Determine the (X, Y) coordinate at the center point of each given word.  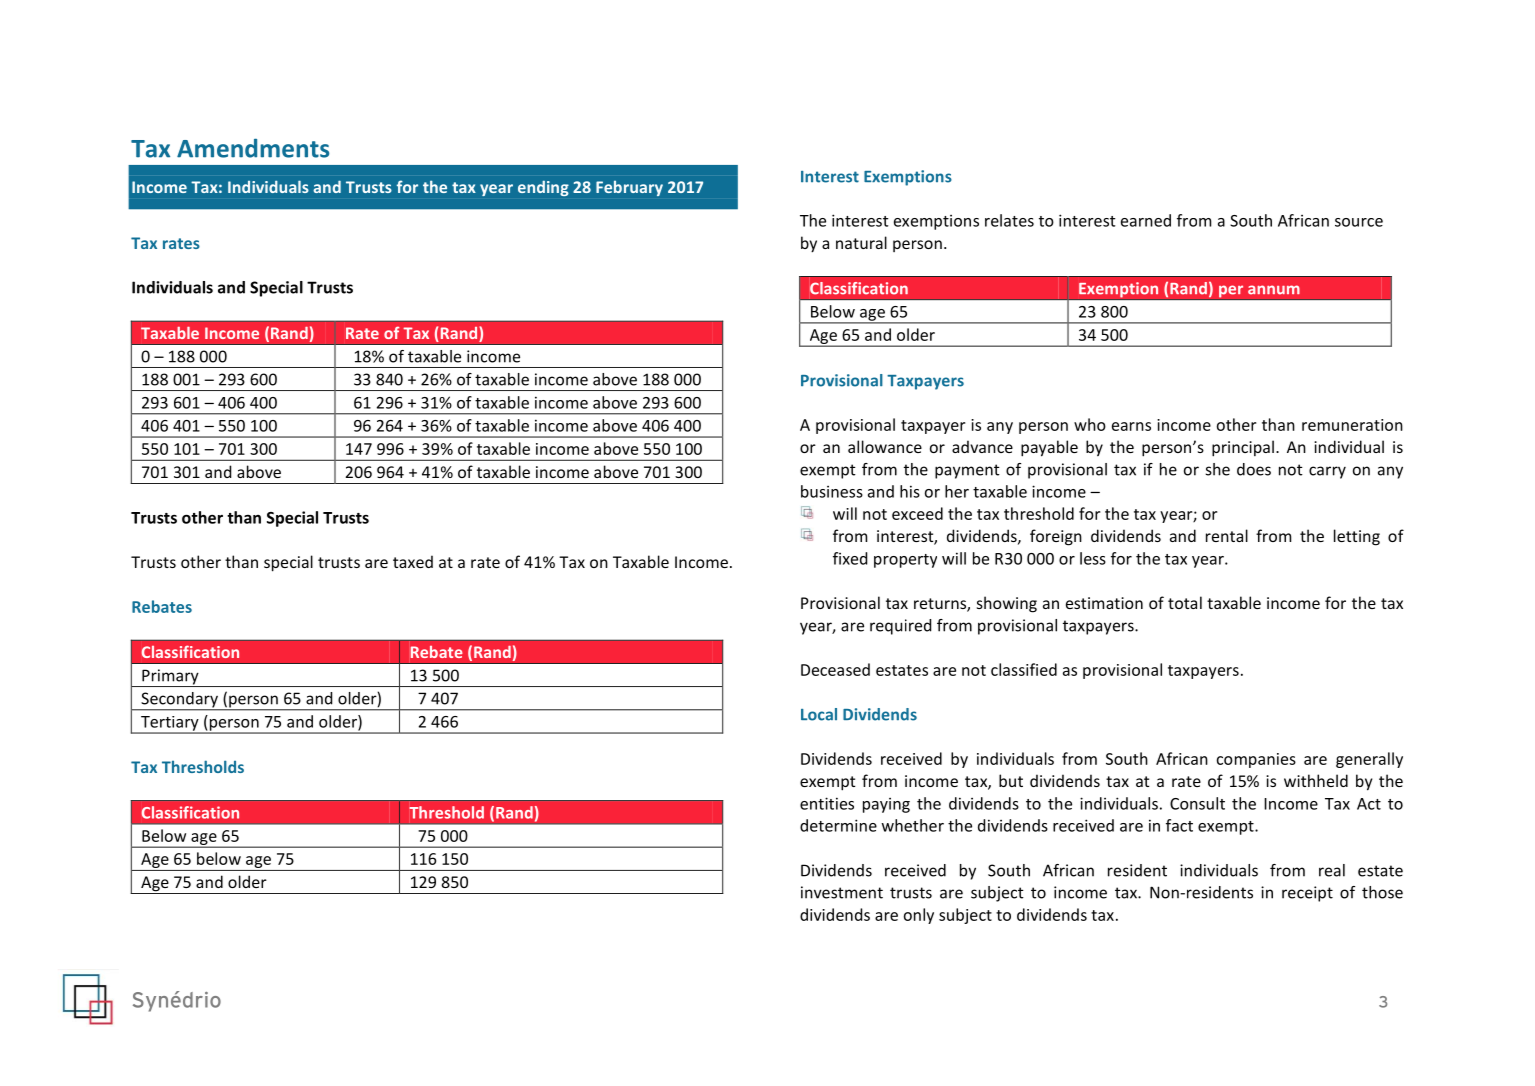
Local (819, 714)
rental (1227, 535)
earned (1146, 220)
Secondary (179, 701)
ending (543, 188)
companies (1256, 760)
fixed (850, 558)
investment (842, 892)
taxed (413, 561)
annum (1274, 290)
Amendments (253, 148)
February (629, 188)
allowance (885, 446)
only (919, 916)
